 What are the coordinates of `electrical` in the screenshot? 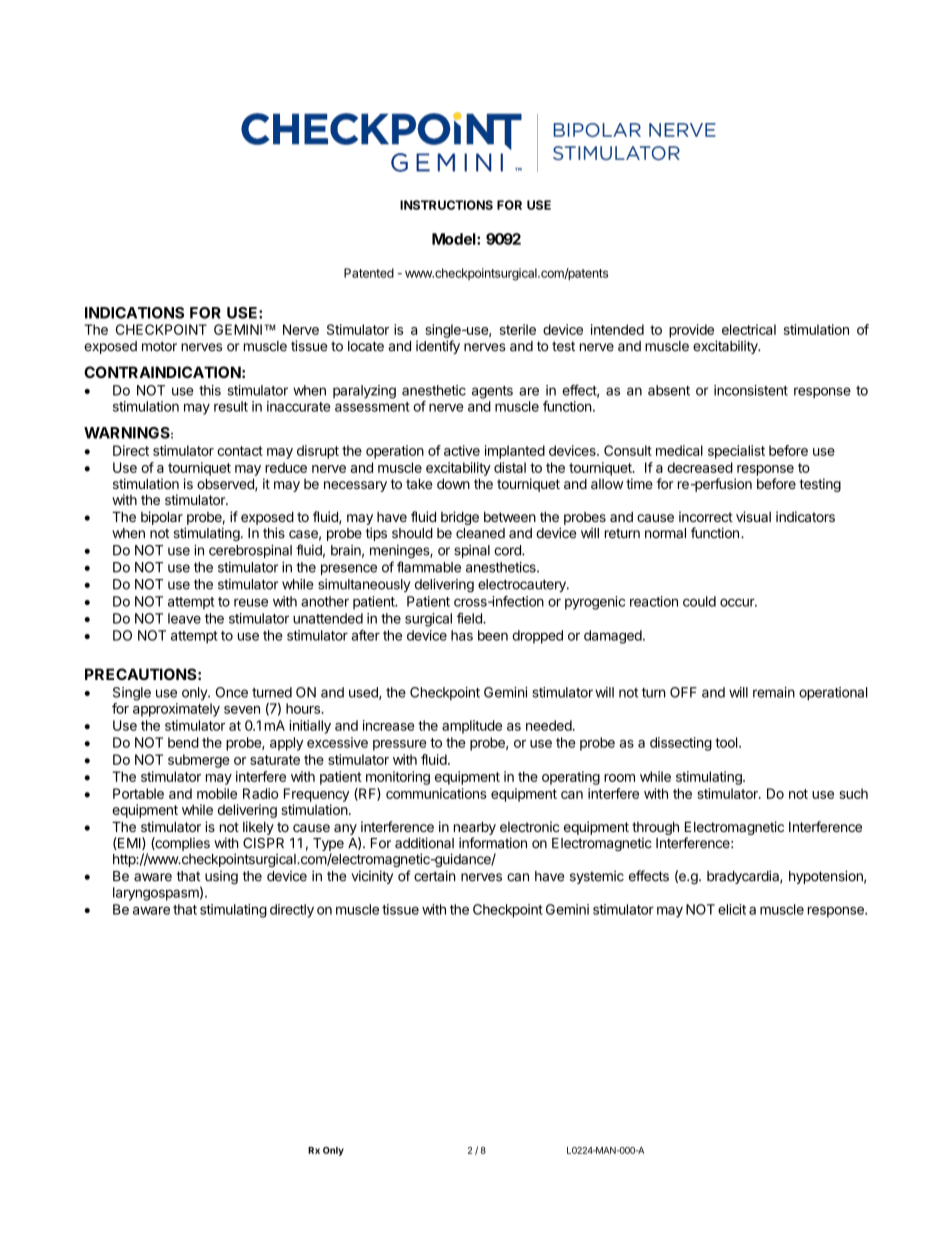 It's located at (749, 329).
